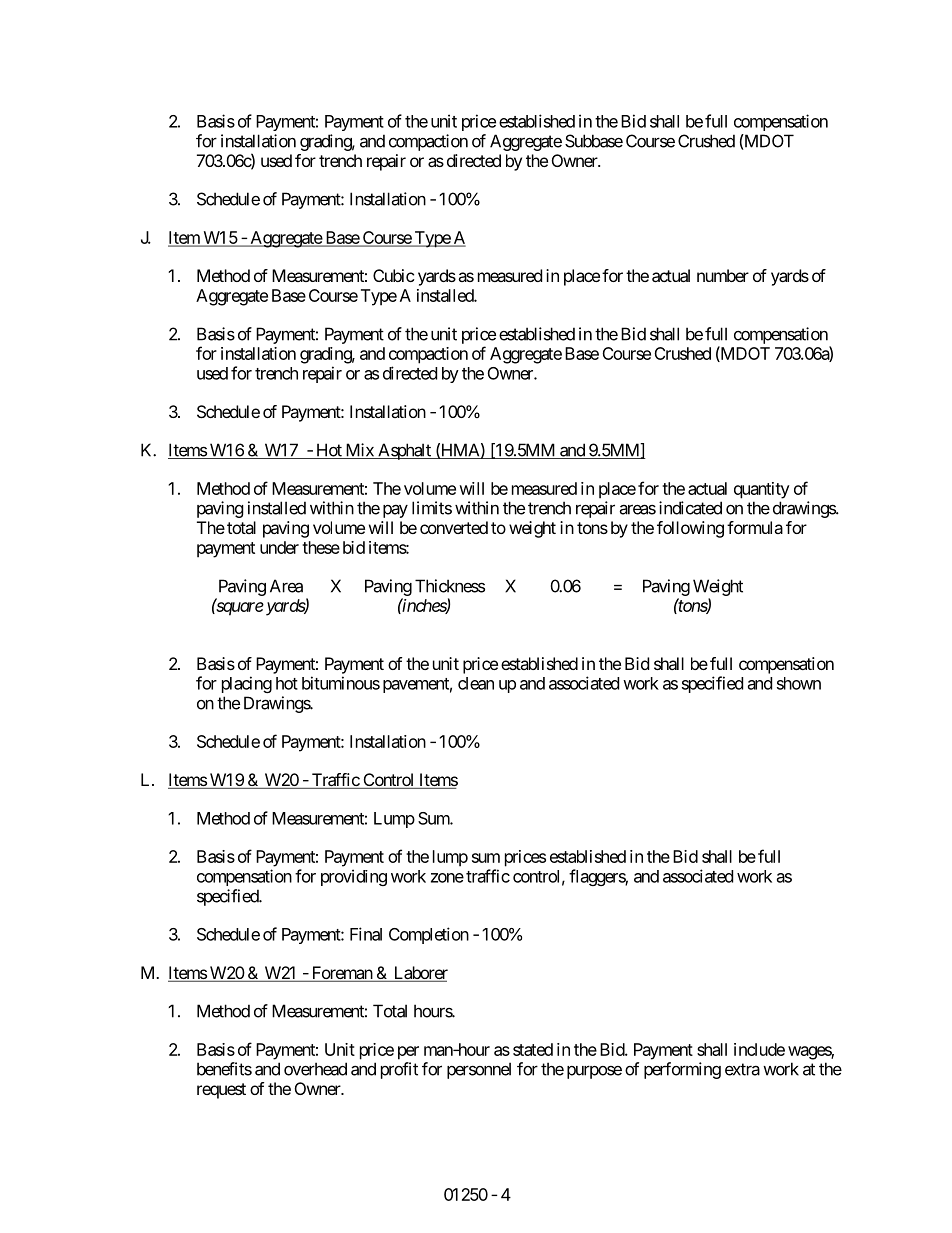 The image size is (952, 1233). Describe the element at coordinates (479, 1070) in the image. I see `personnel` at that location.
